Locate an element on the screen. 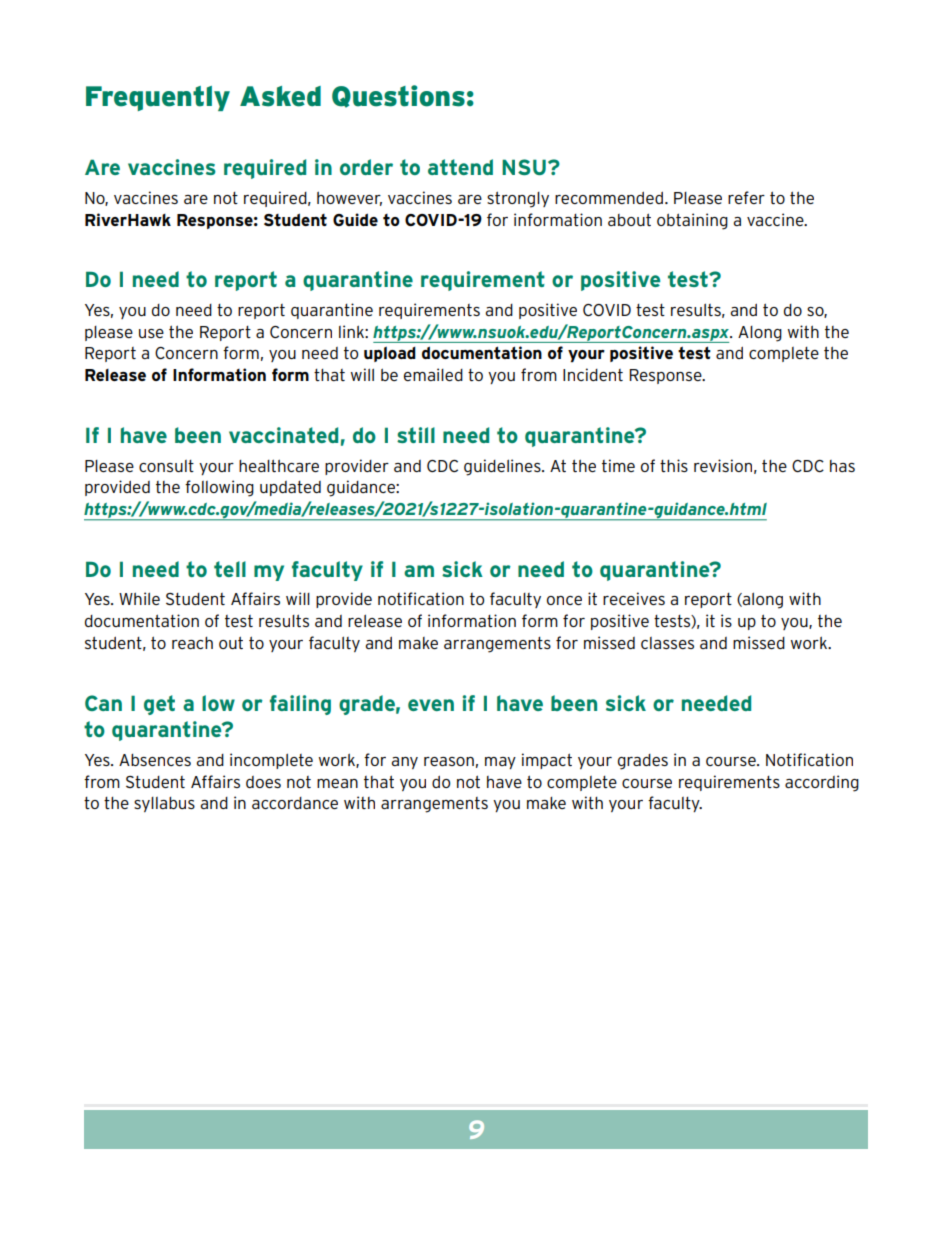 The image size is (952, 1233). Frequently is located at coordinates (158, 98).
